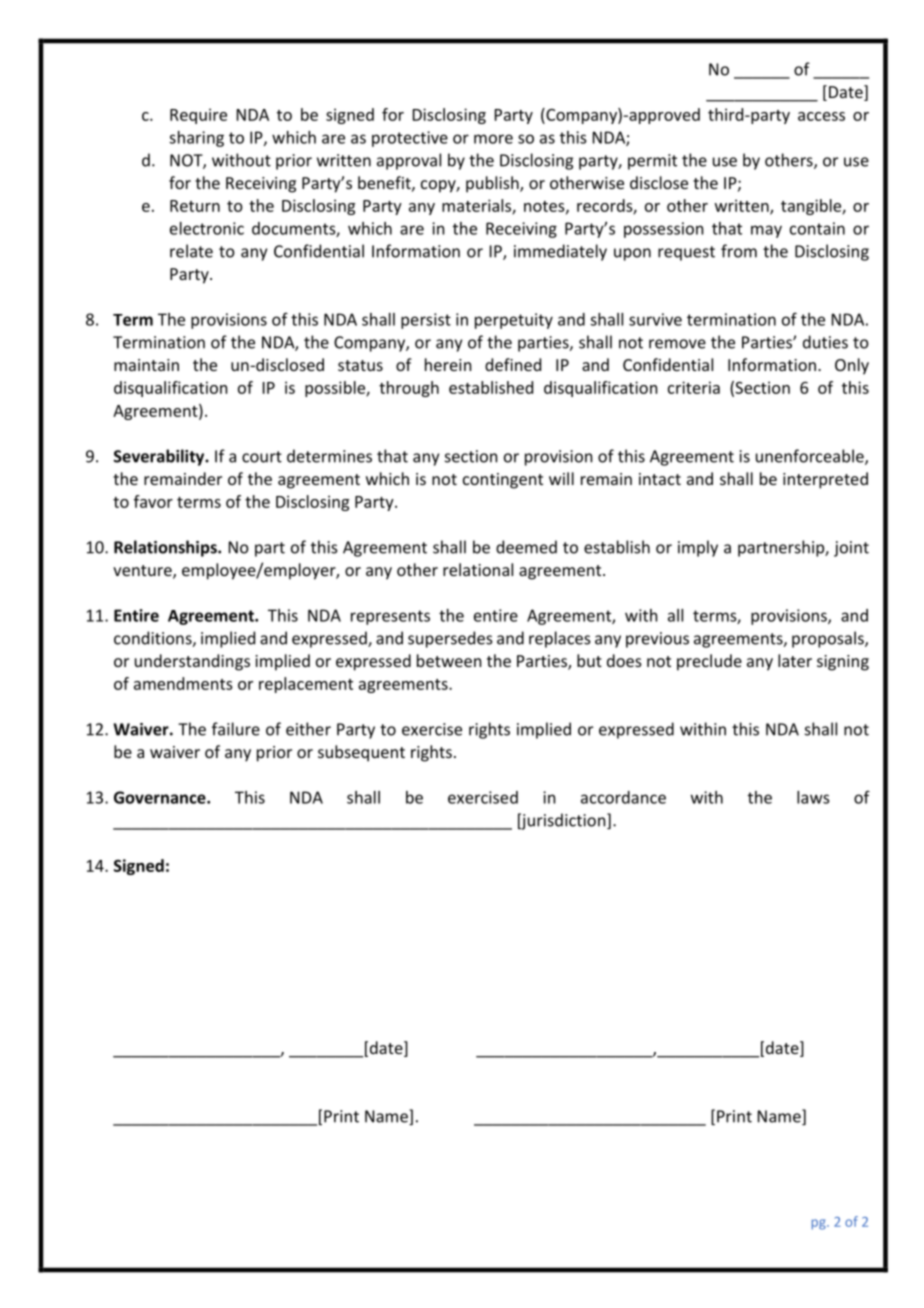 The image size is (924, 1308). I want to click on contingent, so click(503, 481).
